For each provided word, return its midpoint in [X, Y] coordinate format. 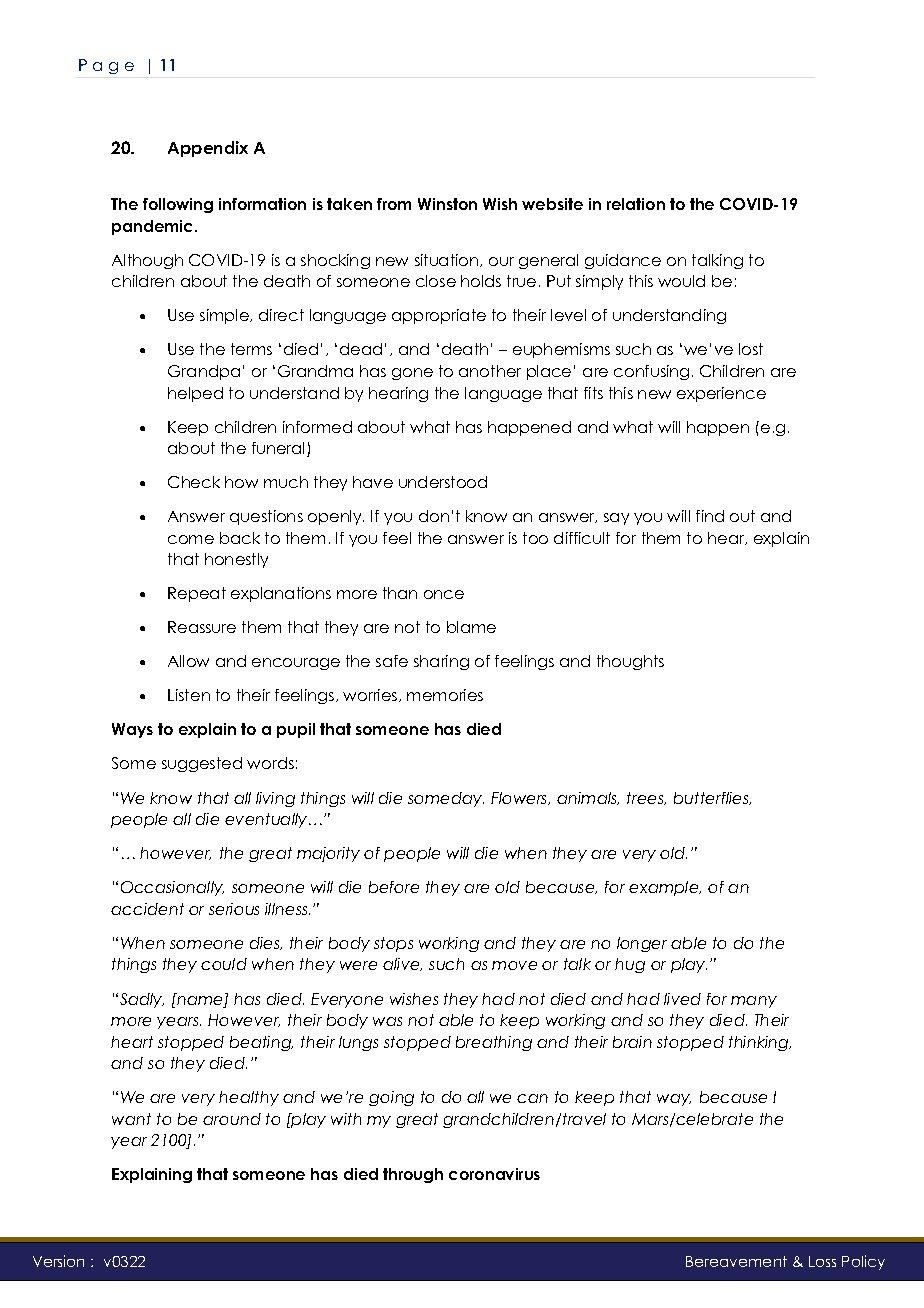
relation [636, 204]
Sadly [142, 1000]
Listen [189, 695]
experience [721, 394]
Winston [447, 204]
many [754, 1002]
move [514, 965]
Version [58, 1261]
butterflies [712, 798]
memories [445, 695]
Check [194, 482]
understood [443, 482]
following [178, 205]
